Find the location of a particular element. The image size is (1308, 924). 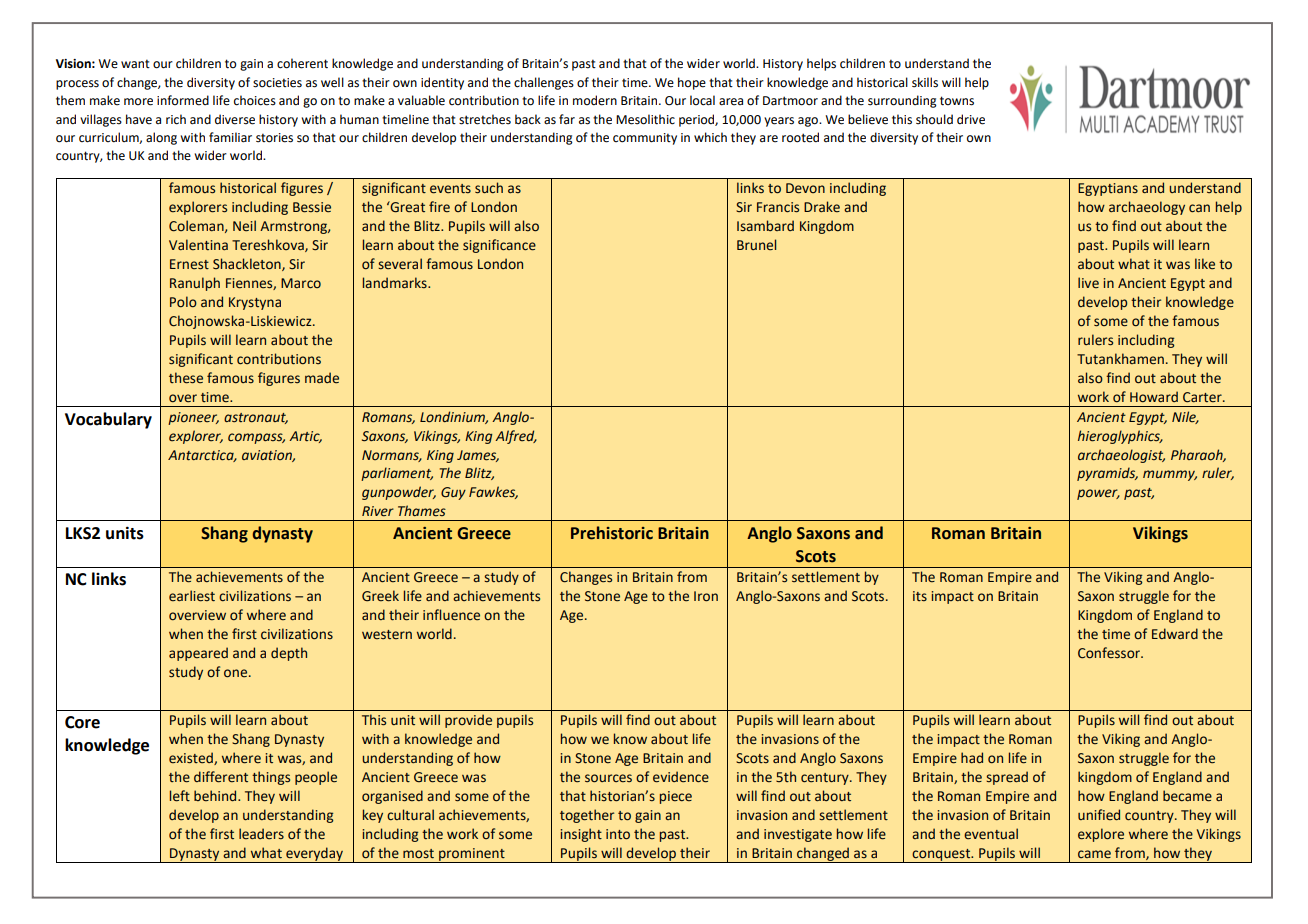

Confessor is located at coordinates (1110, 653).
